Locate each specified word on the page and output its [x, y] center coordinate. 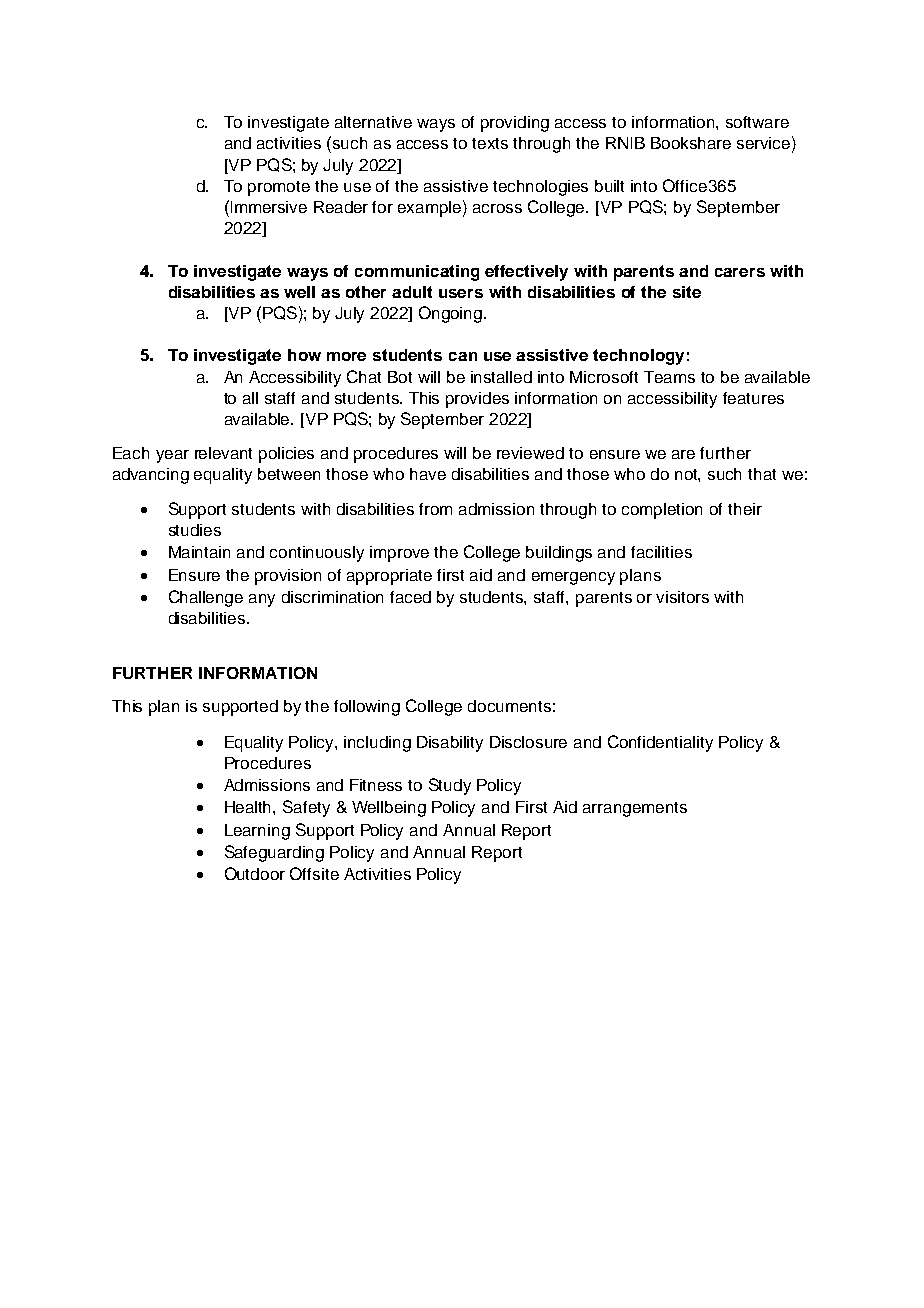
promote [279, 188]
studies [195, 530]
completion [662, 511]
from [435, 509]
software [757, 122]
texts [490, 143]
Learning [257, 832]
